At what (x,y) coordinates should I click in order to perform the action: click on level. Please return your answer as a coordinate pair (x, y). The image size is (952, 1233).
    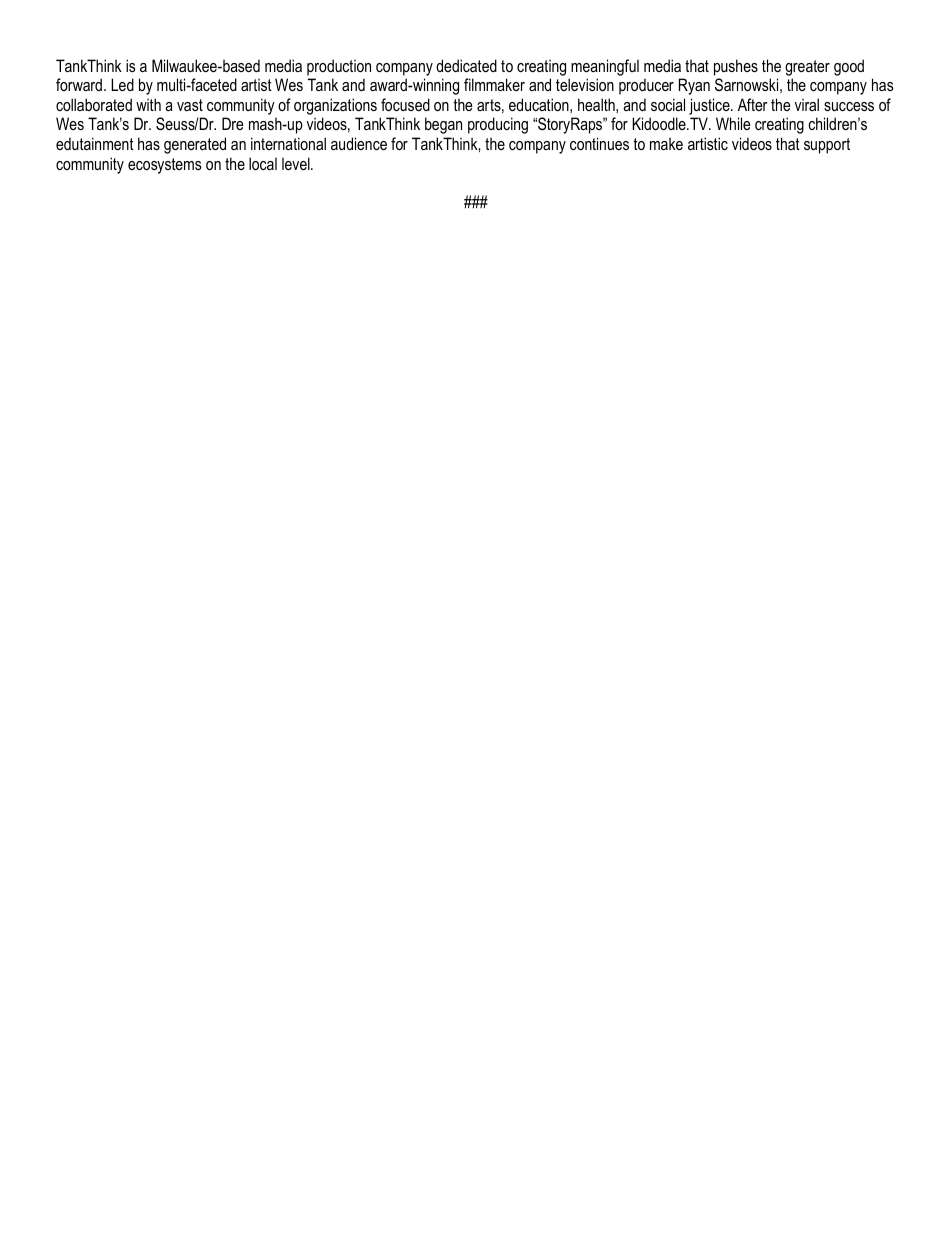
    Looking at the image, I should click on (297, 163).
